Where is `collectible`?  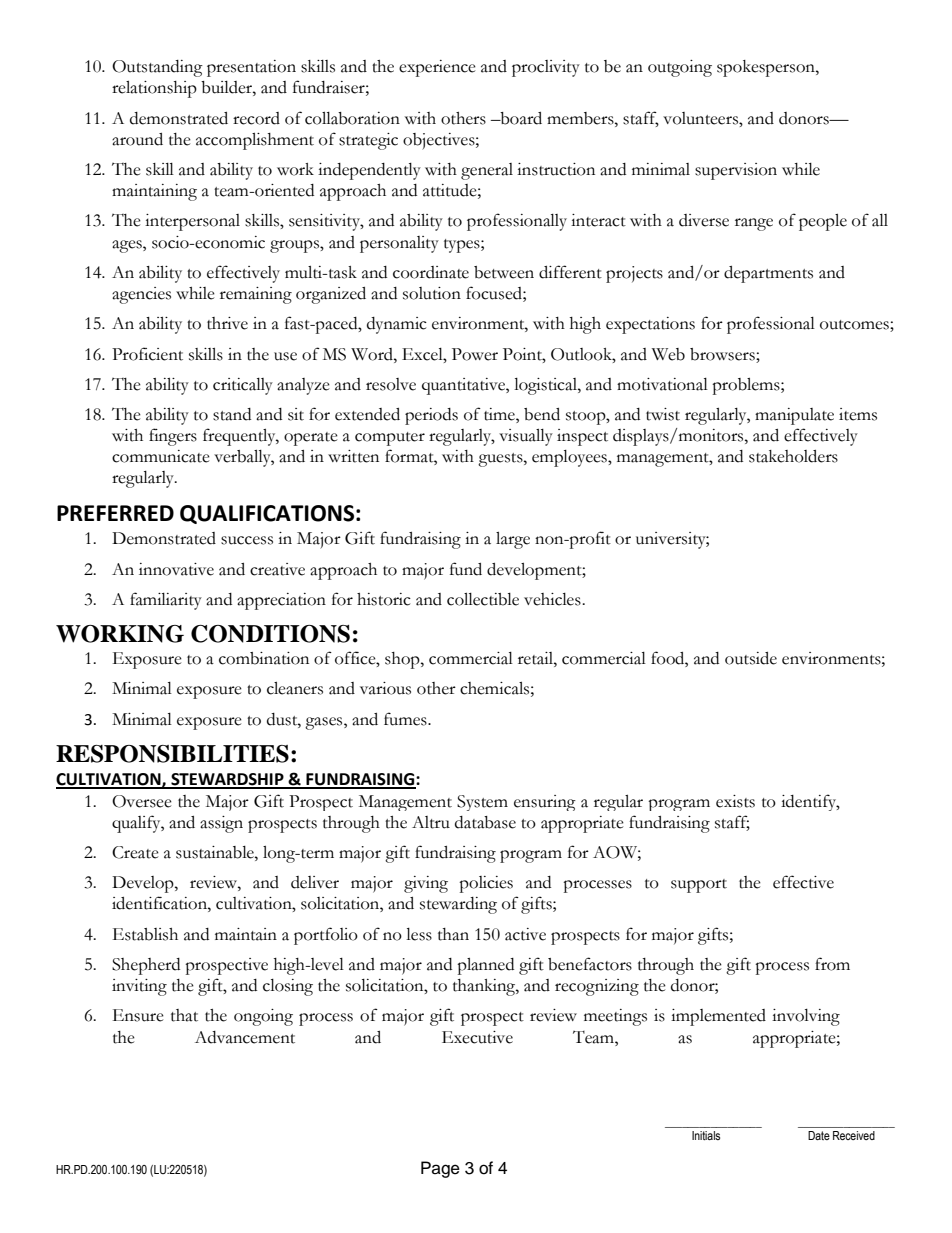
collectible is located at coordinates (483, 599).
